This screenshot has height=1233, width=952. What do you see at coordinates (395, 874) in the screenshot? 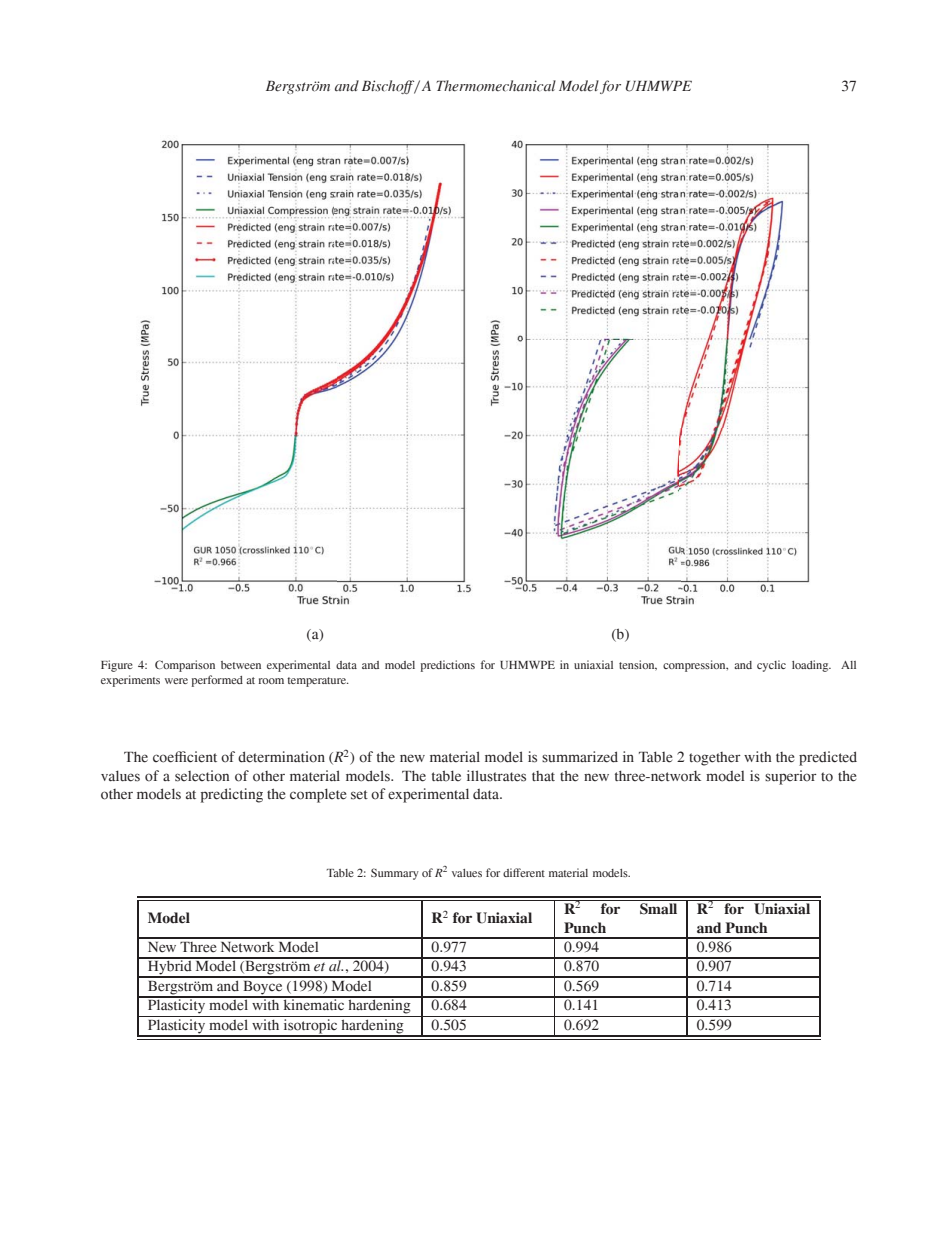
I see `Summary` at bounding box center [395, 874].
